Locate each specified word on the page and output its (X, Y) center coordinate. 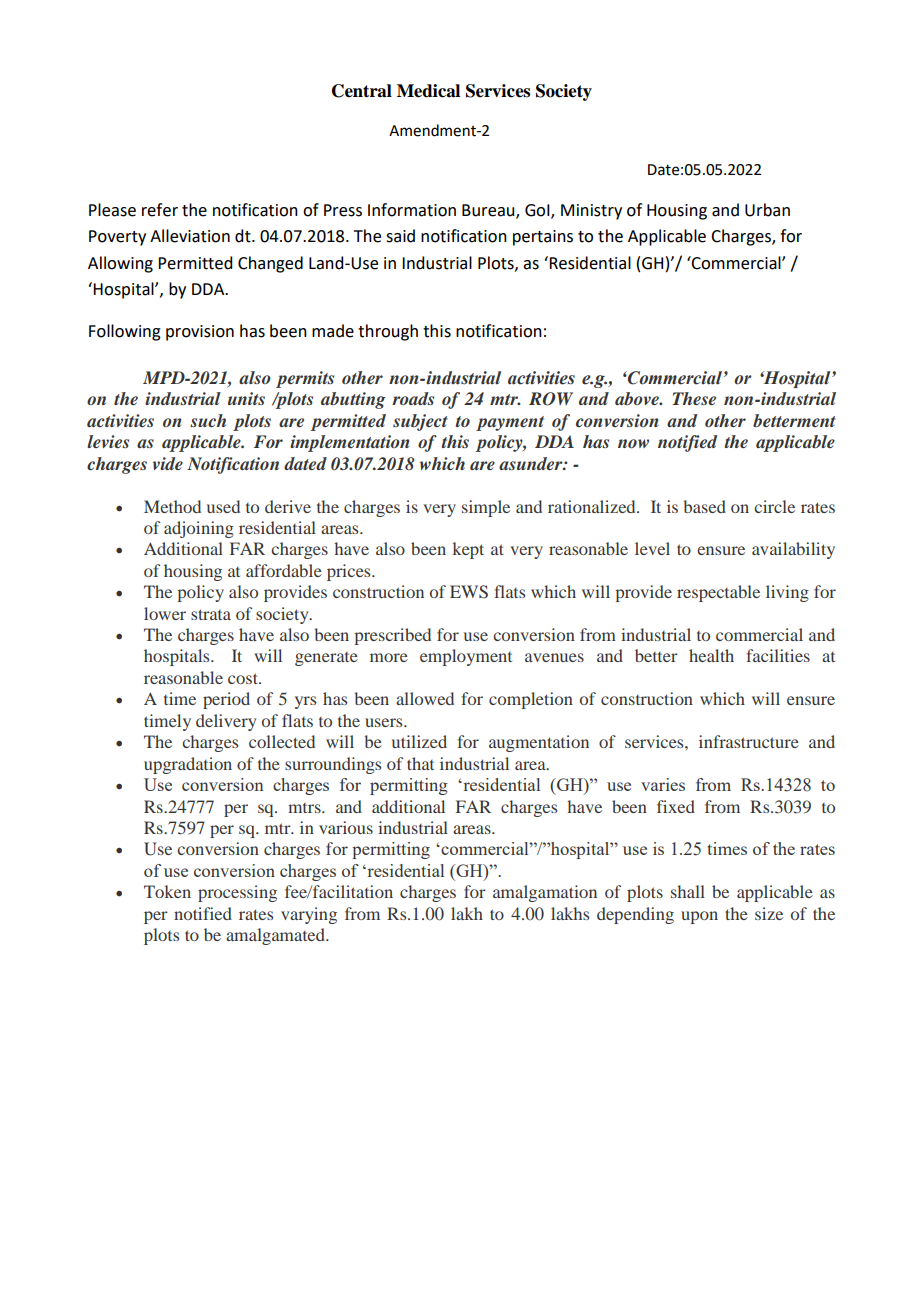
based (704, 506)
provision (200, 333)
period (226, 700)
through (388, 332)
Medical (428, 91)
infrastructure (749, 741)
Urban (767, 210)
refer (160, 210)
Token (167, 891)
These (694, 398)
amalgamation (545, 893)
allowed (425, 698)
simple (486, 508)
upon (699, 917)
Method (172, 506)
